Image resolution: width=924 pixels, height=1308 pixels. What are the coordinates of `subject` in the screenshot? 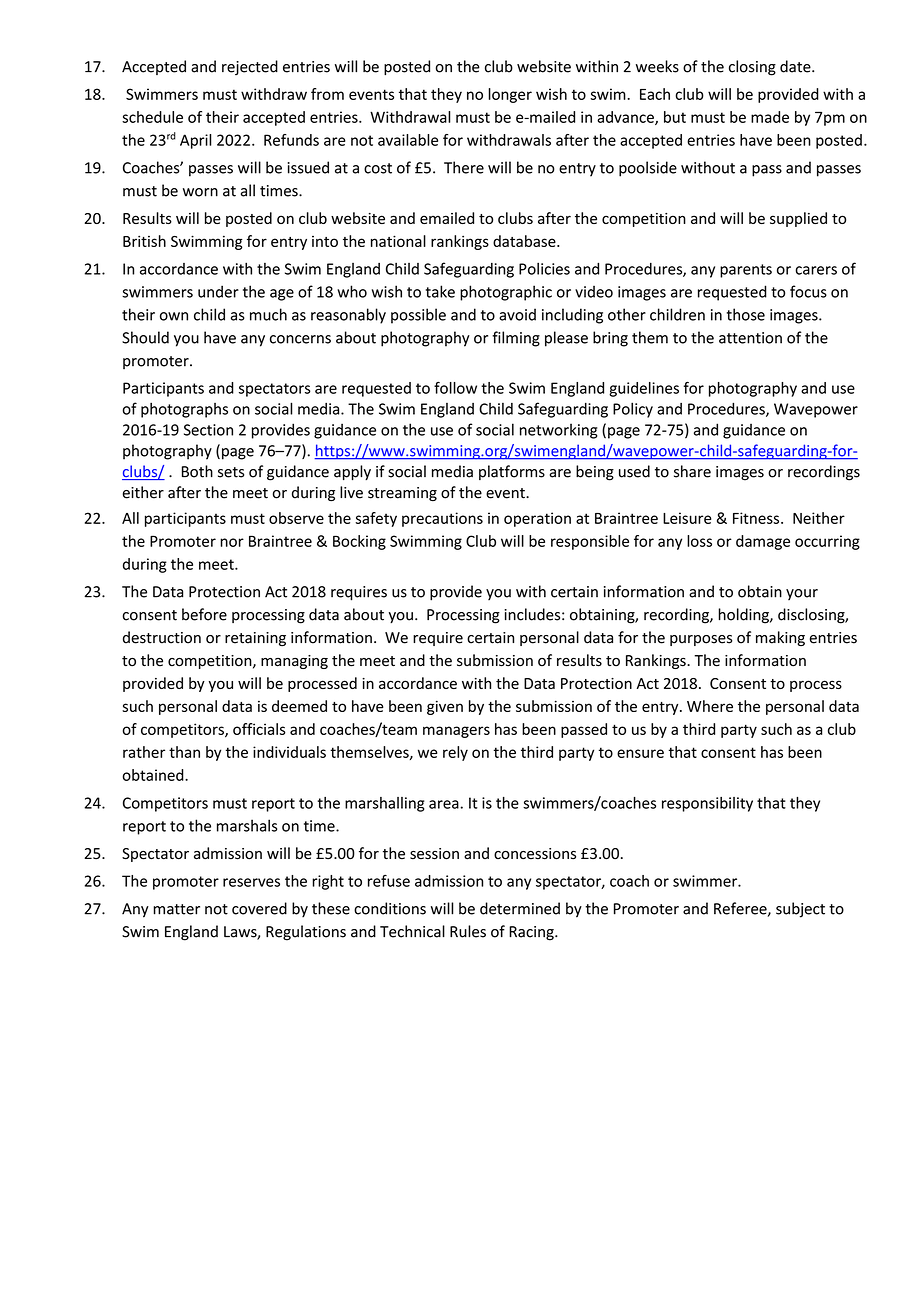 It's located at (800, 910).
